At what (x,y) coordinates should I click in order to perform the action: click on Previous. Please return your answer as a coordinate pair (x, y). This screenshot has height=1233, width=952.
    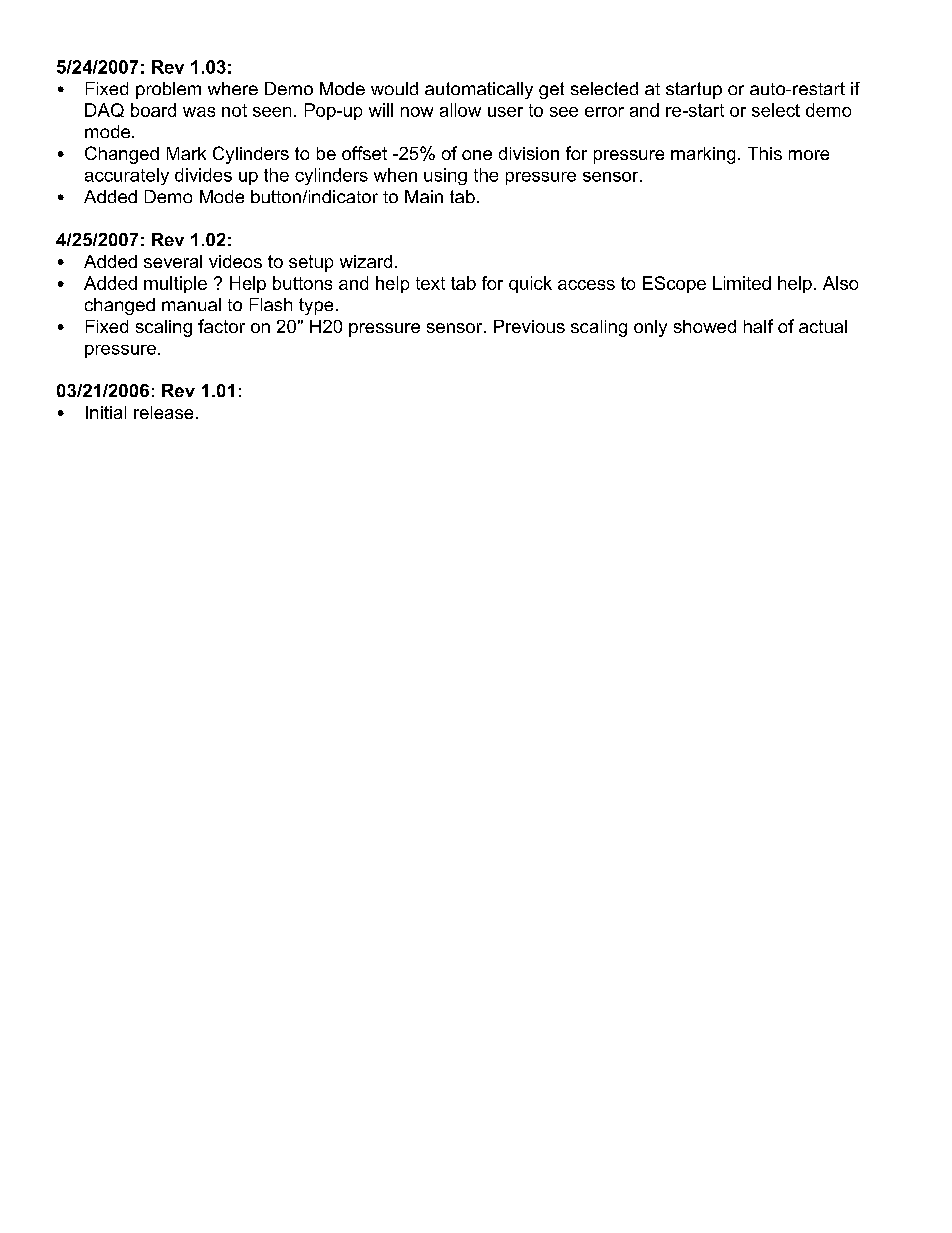
    Looking at the image, I should click on (529, 326).
